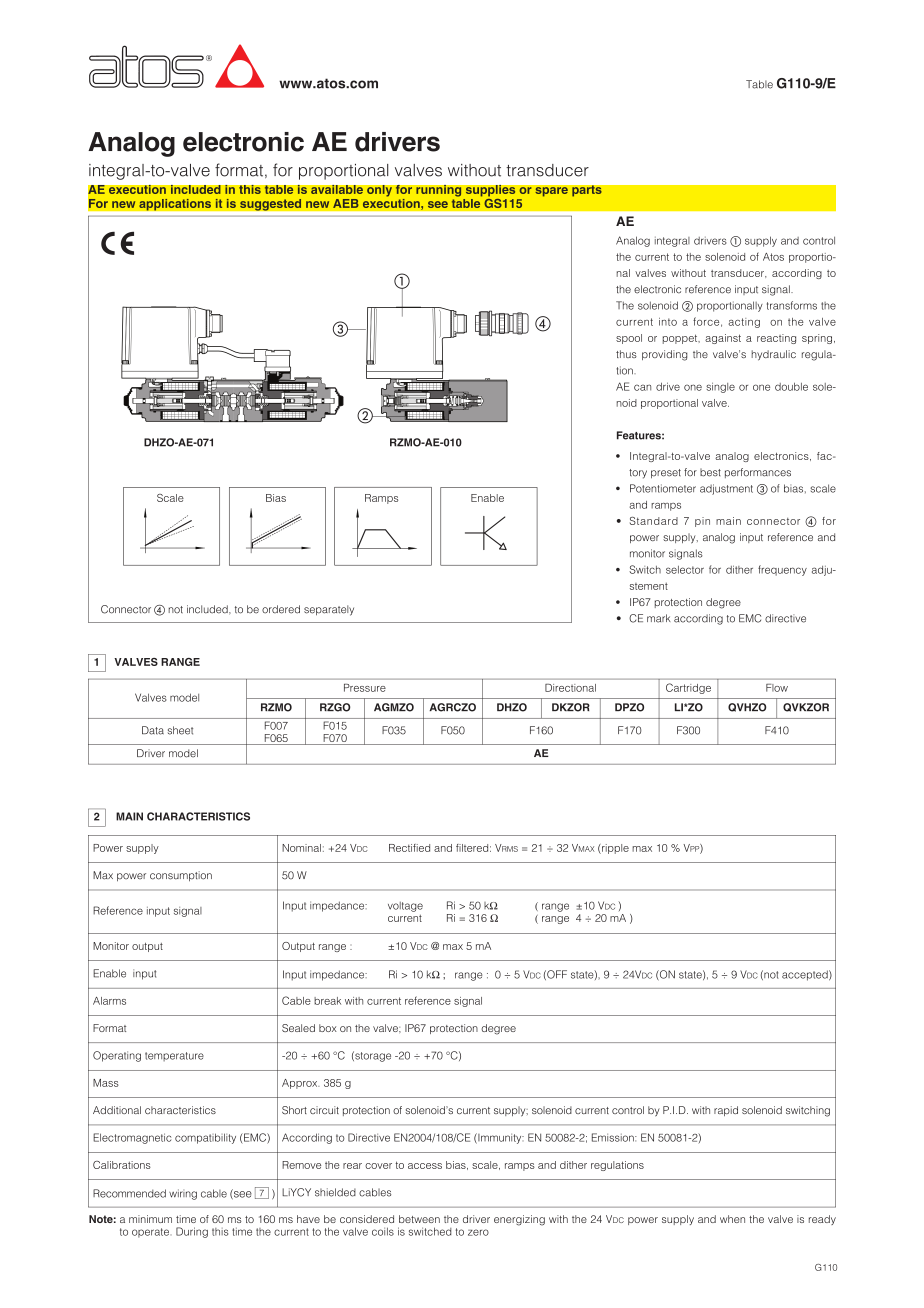 This page has width=924, height=1308. What do you see at coordinates (614, 849) in the page?
I see `ripple` at bounding box center [614, 849].
